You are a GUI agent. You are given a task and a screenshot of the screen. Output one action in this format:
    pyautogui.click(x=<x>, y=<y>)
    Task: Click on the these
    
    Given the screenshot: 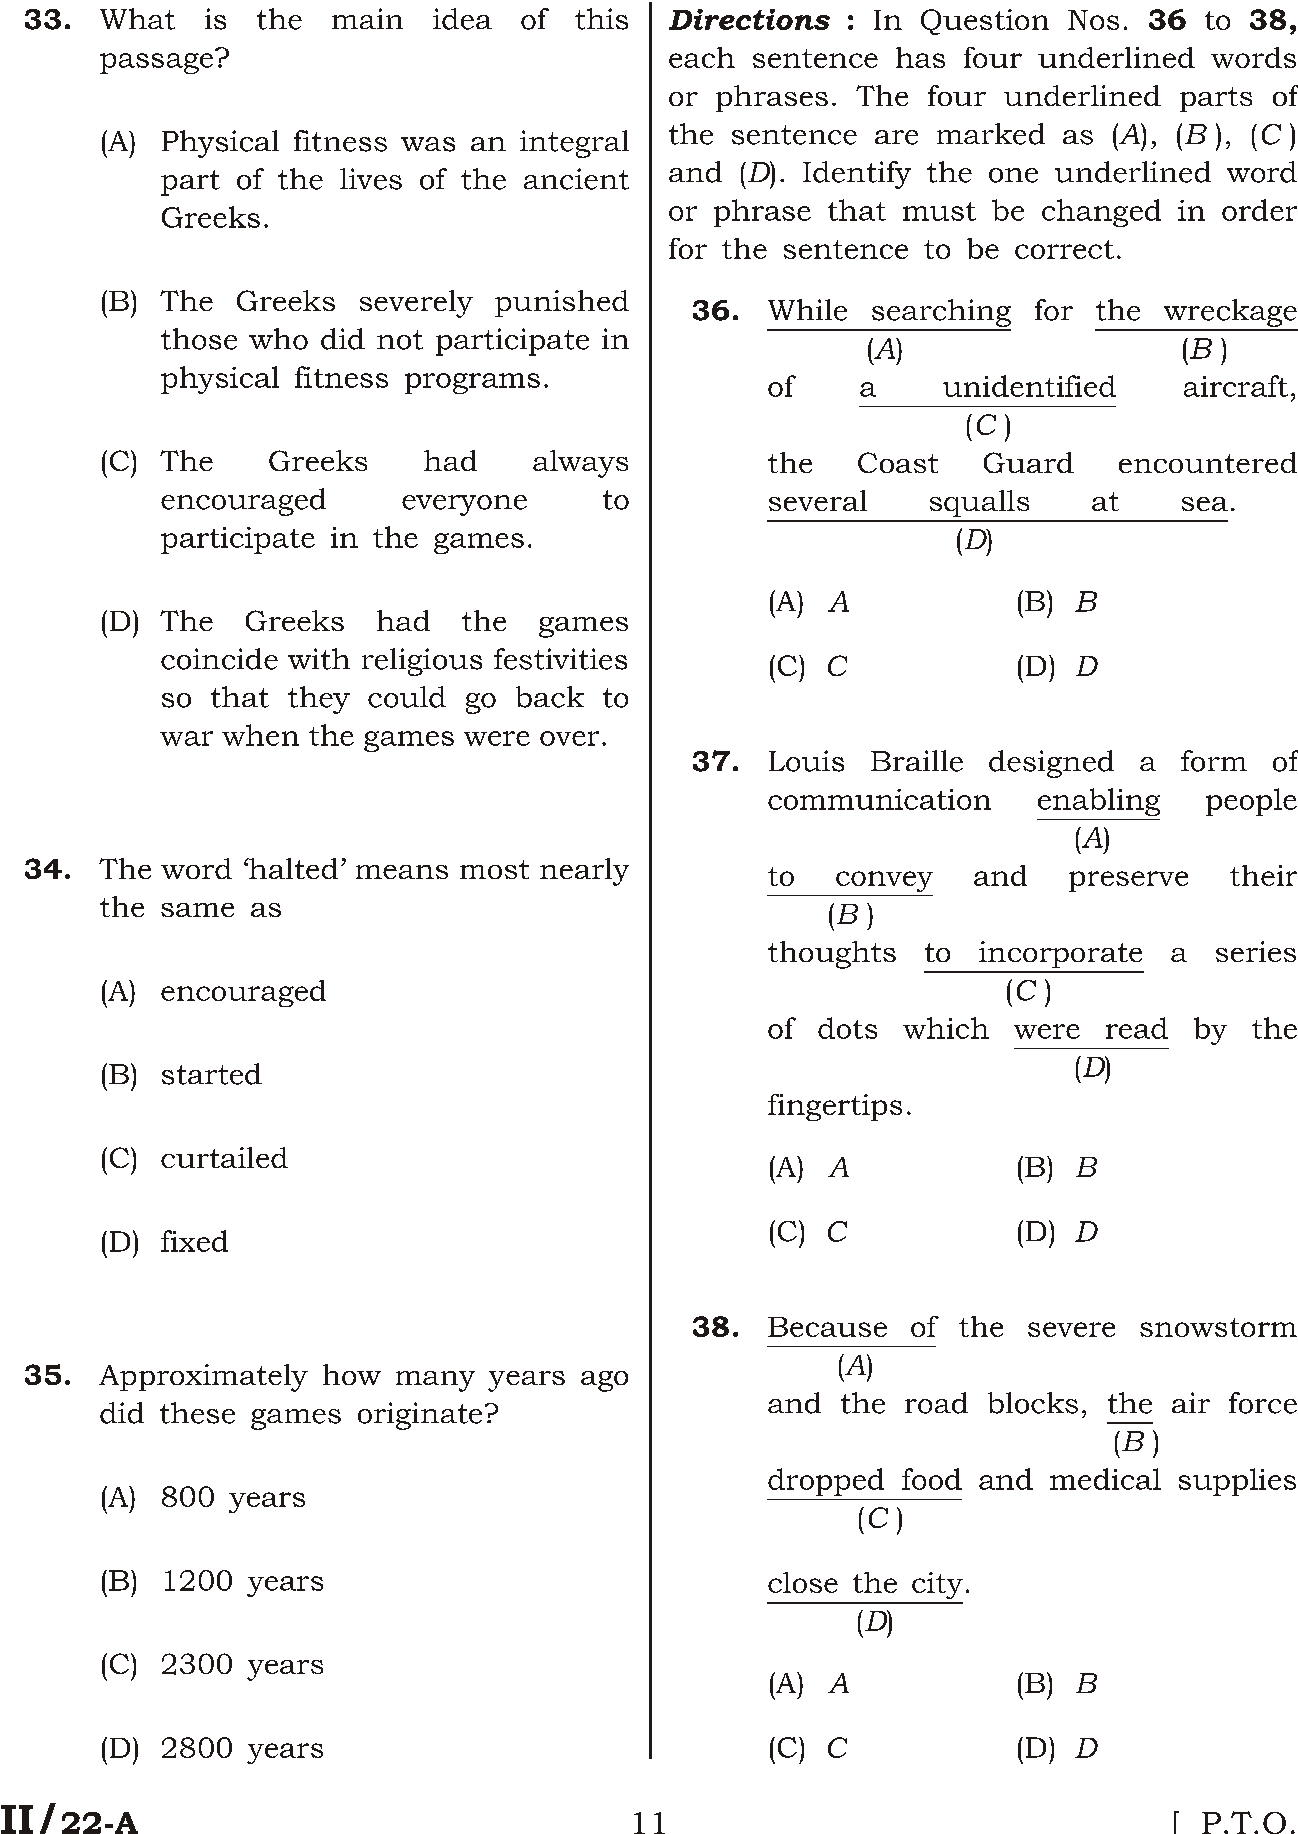 What is the action you would take?
    pyautogui.click(x=197, y=1413)
